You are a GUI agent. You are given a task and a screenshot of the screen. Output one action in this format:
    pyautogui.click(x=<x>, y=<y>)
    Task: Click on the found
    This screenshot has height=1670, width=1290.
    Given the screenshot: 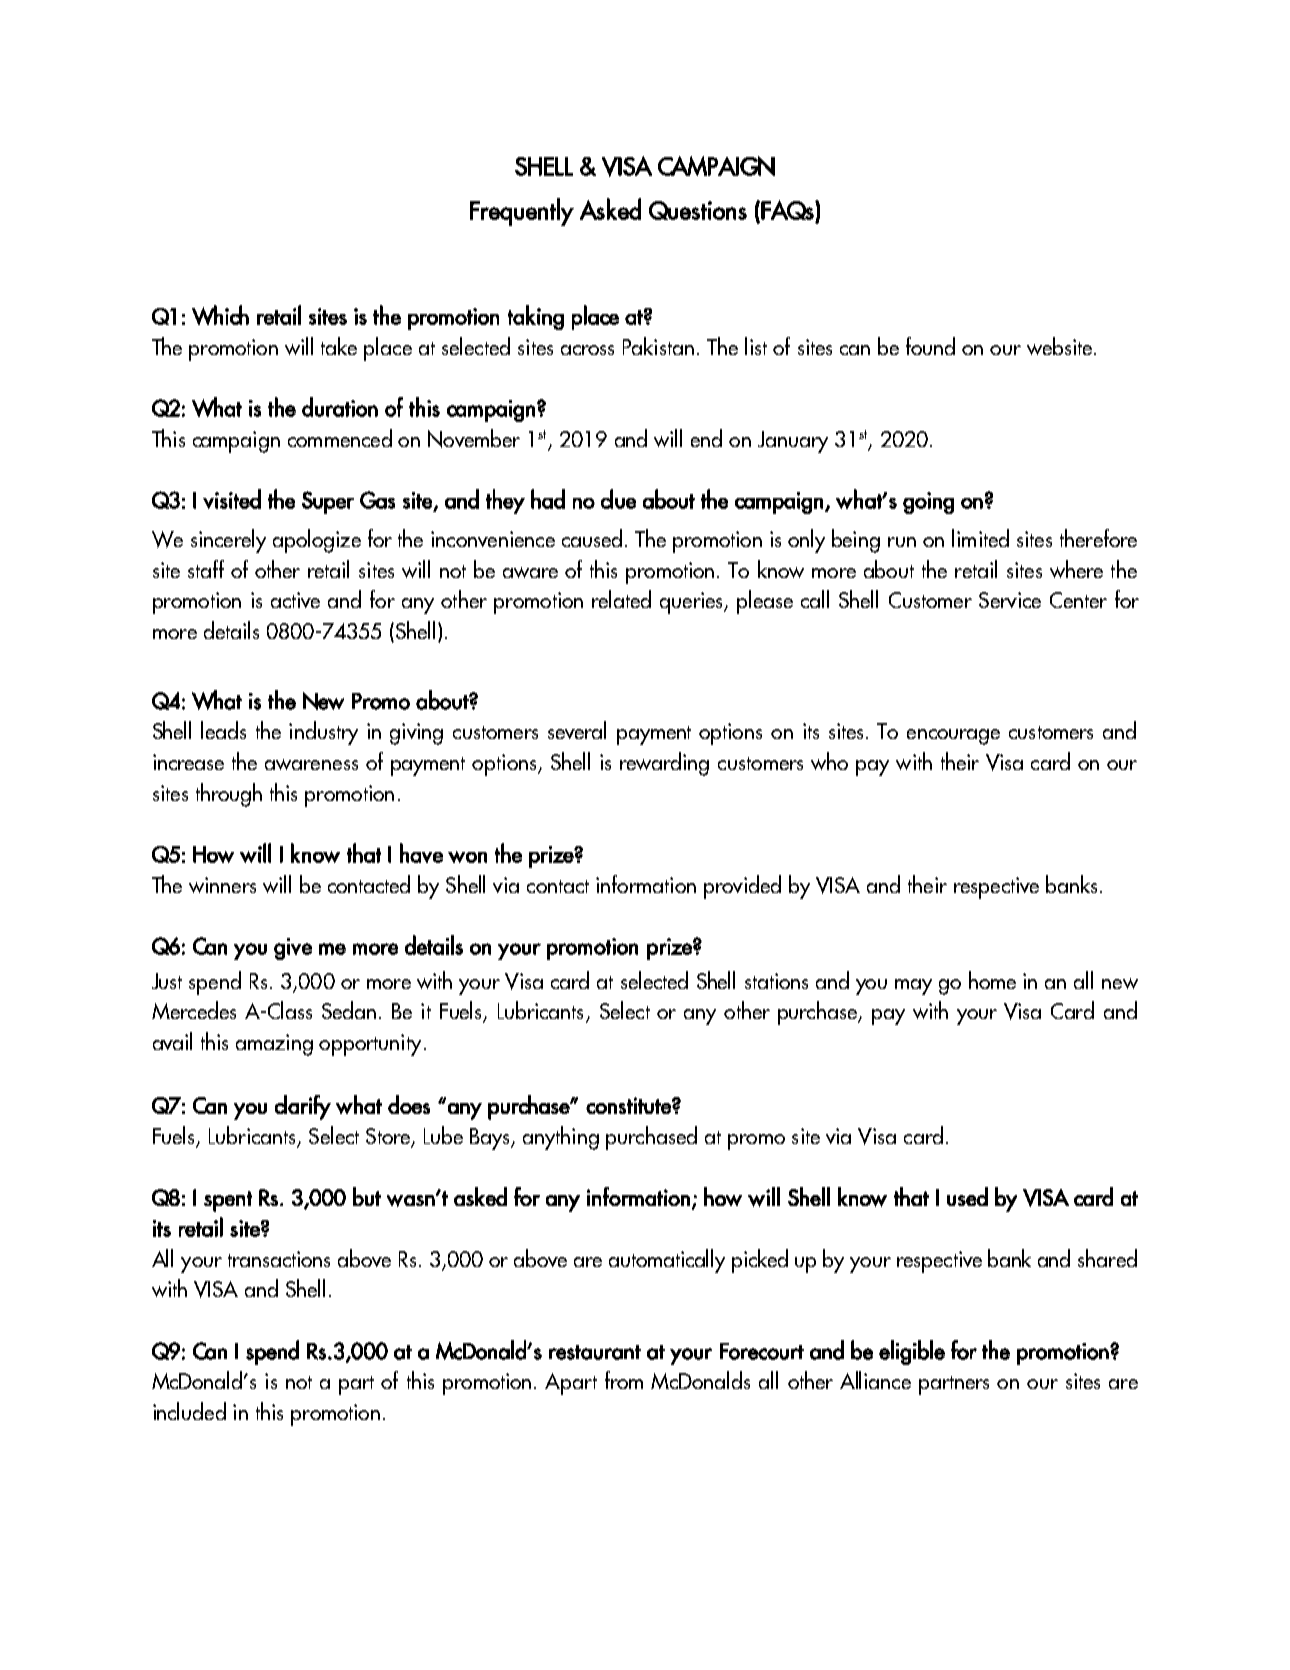 What is the action you would take?
    pyautogui.click(x=930, y=346)
